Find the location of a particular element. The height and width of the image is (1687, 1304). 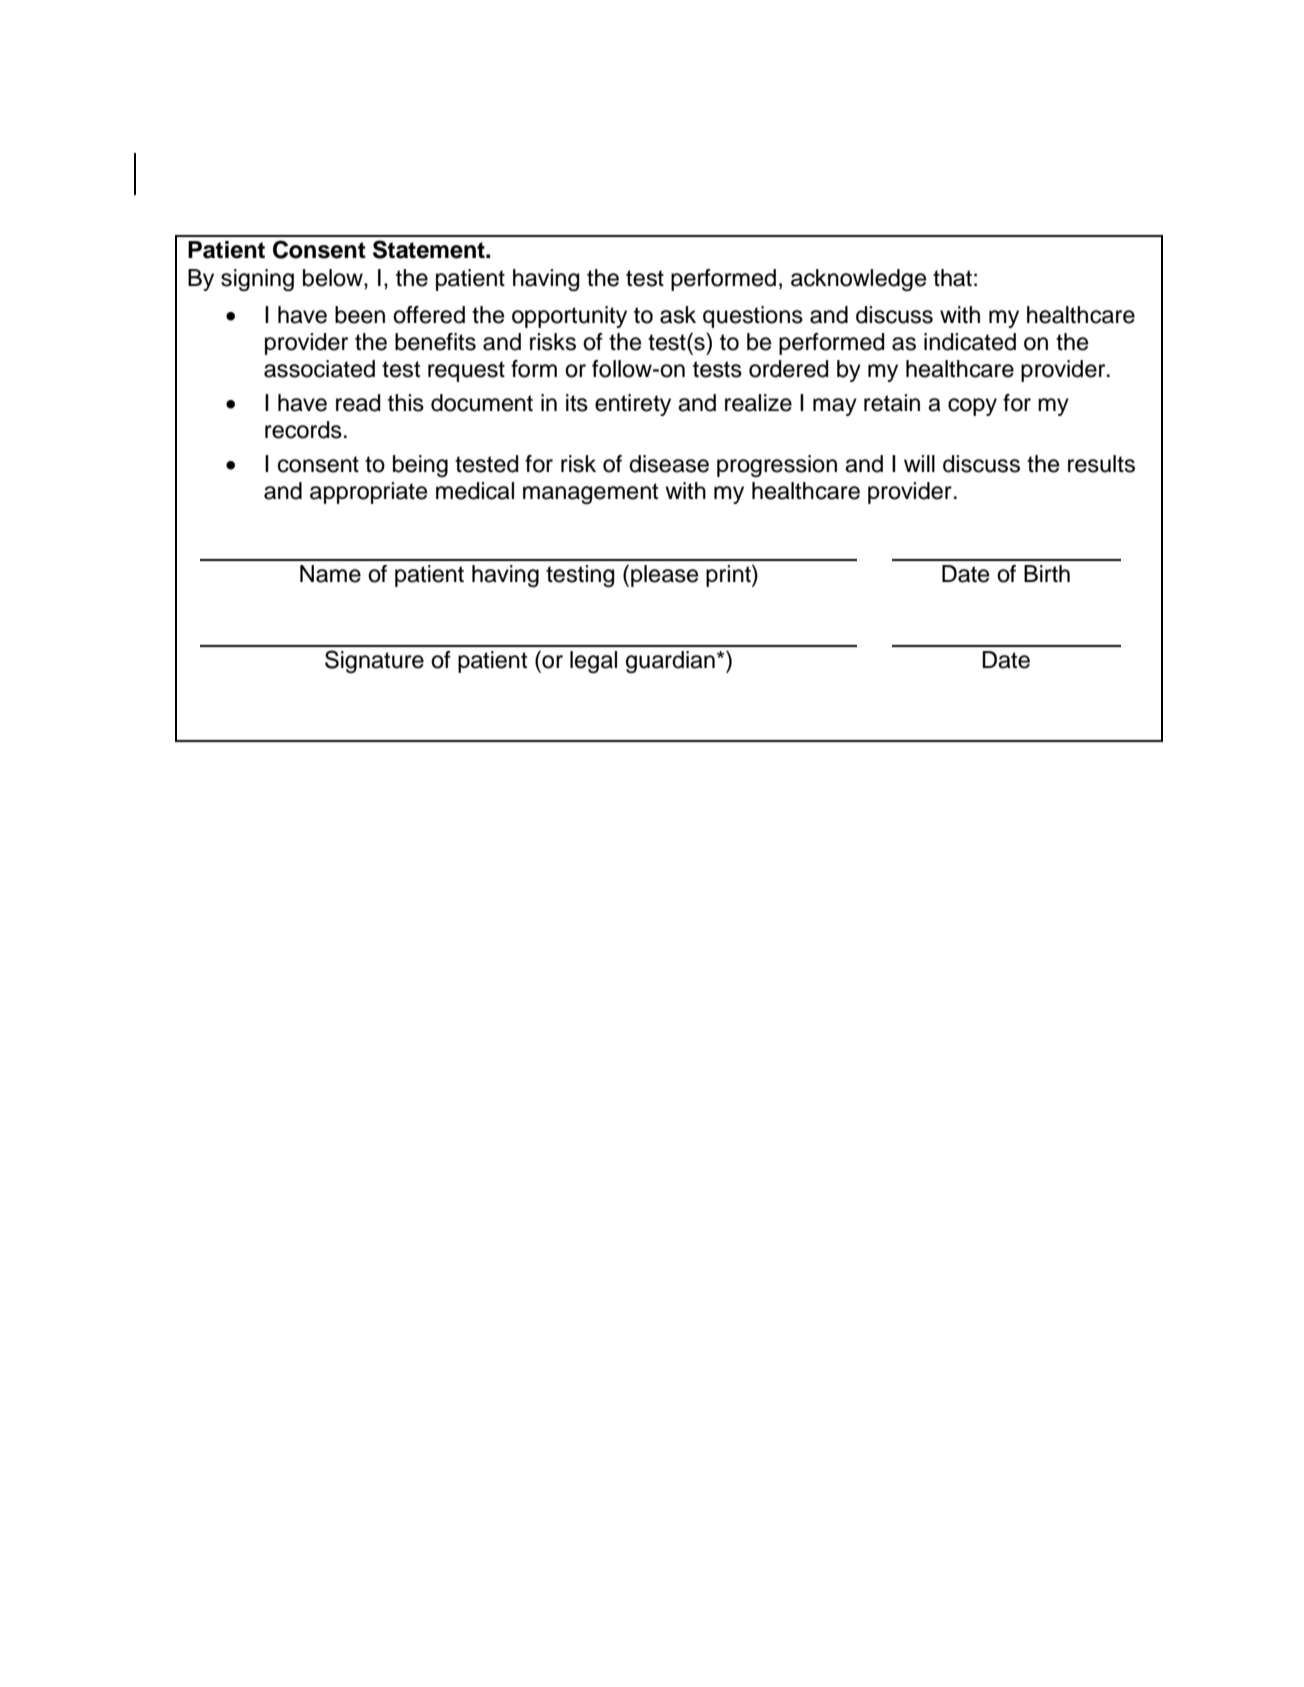

guardian is located at coordinates (670, 662).
